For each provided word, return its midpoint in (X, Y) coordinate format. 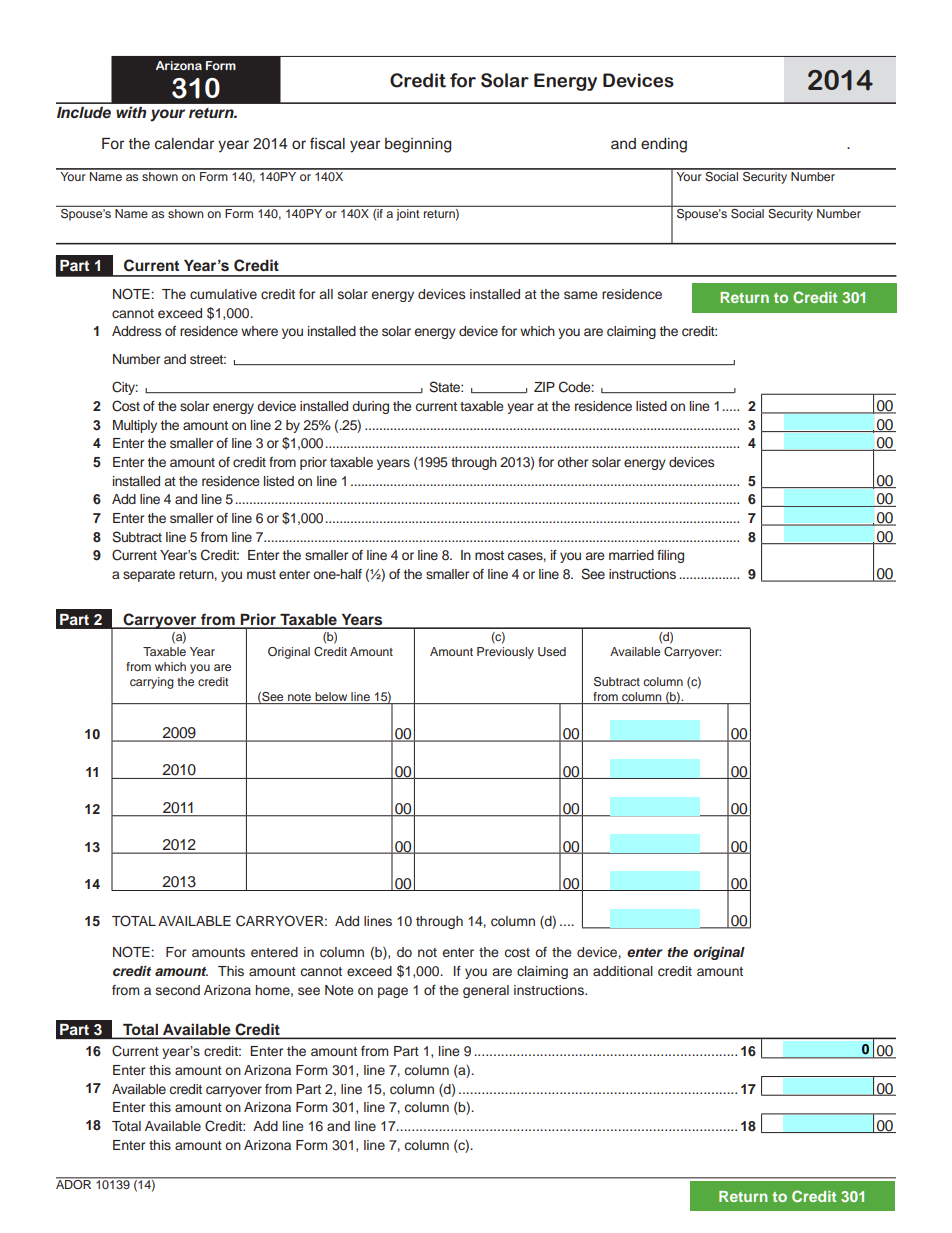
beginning (418, 145)
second (178, 990)
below (331, 698)
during (370, 407)
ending (664, 145)
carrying (152, 683)
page (393, 992)
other (572, 462)
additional (623, 971)
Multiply (135, 426)
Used (552, 652)
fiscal (327, 143)
